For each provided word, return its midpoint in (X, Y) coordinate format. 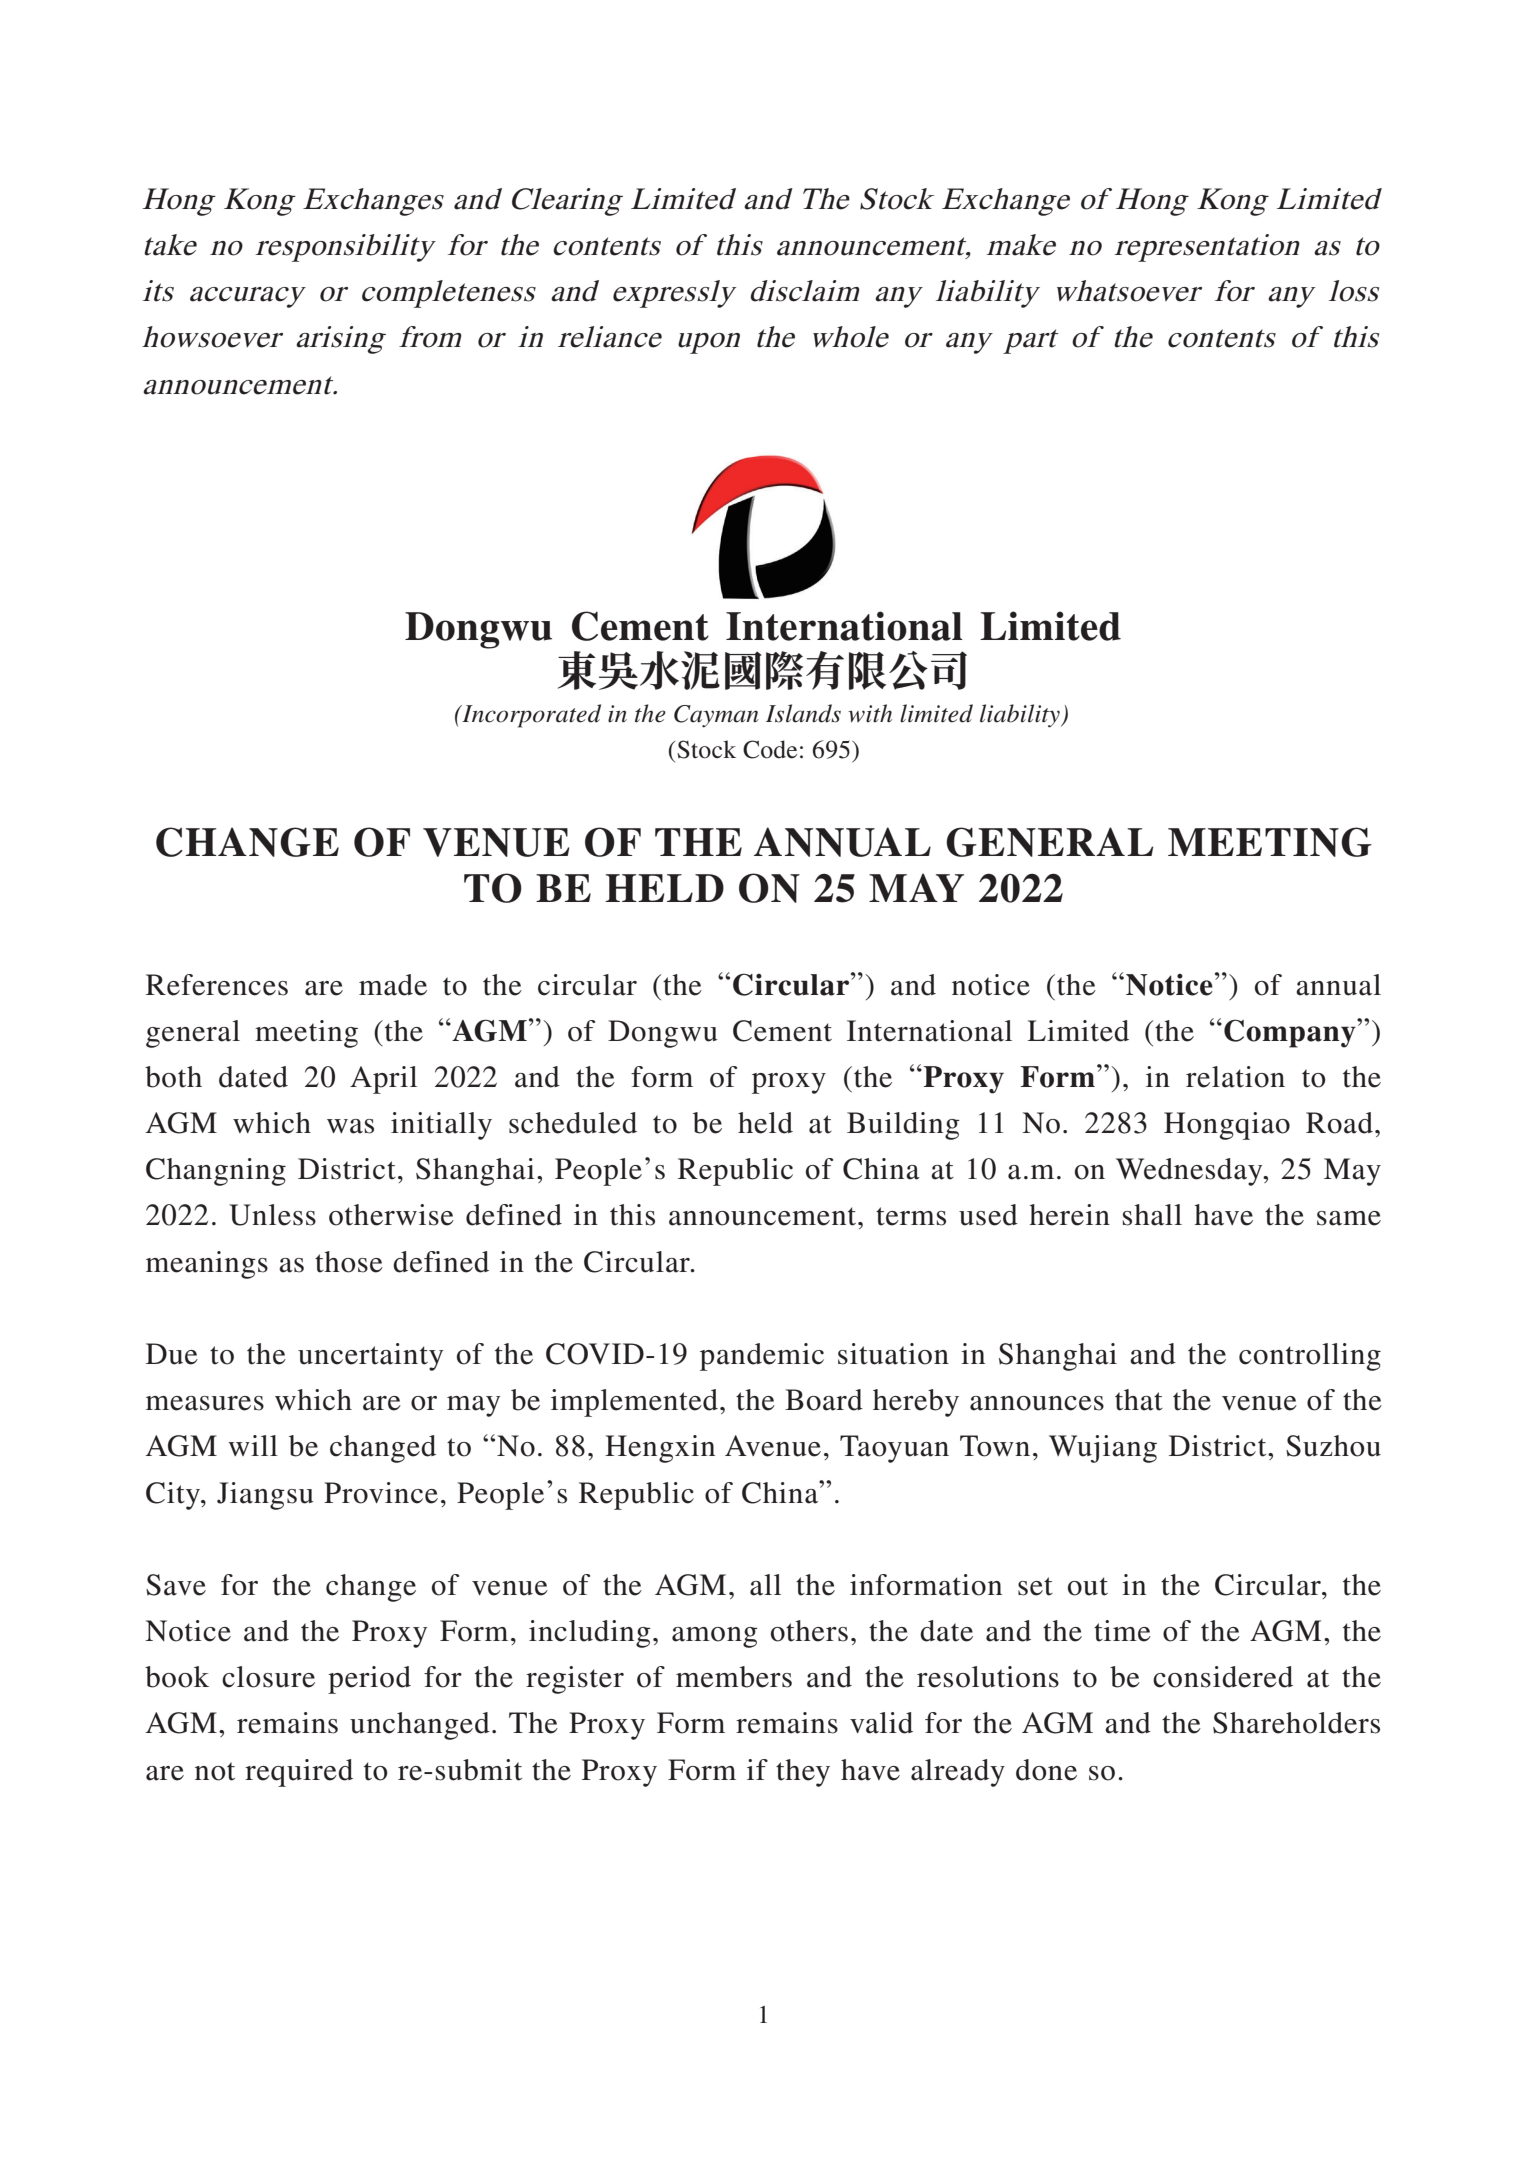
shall (1152, 1215)
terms (911, 1216)
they (803, 1773)
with (870, 713)
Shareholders (1296, 1723)
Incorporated (530, 716)
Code (770, 749)
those (349, 1262)
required (299, 1773)
